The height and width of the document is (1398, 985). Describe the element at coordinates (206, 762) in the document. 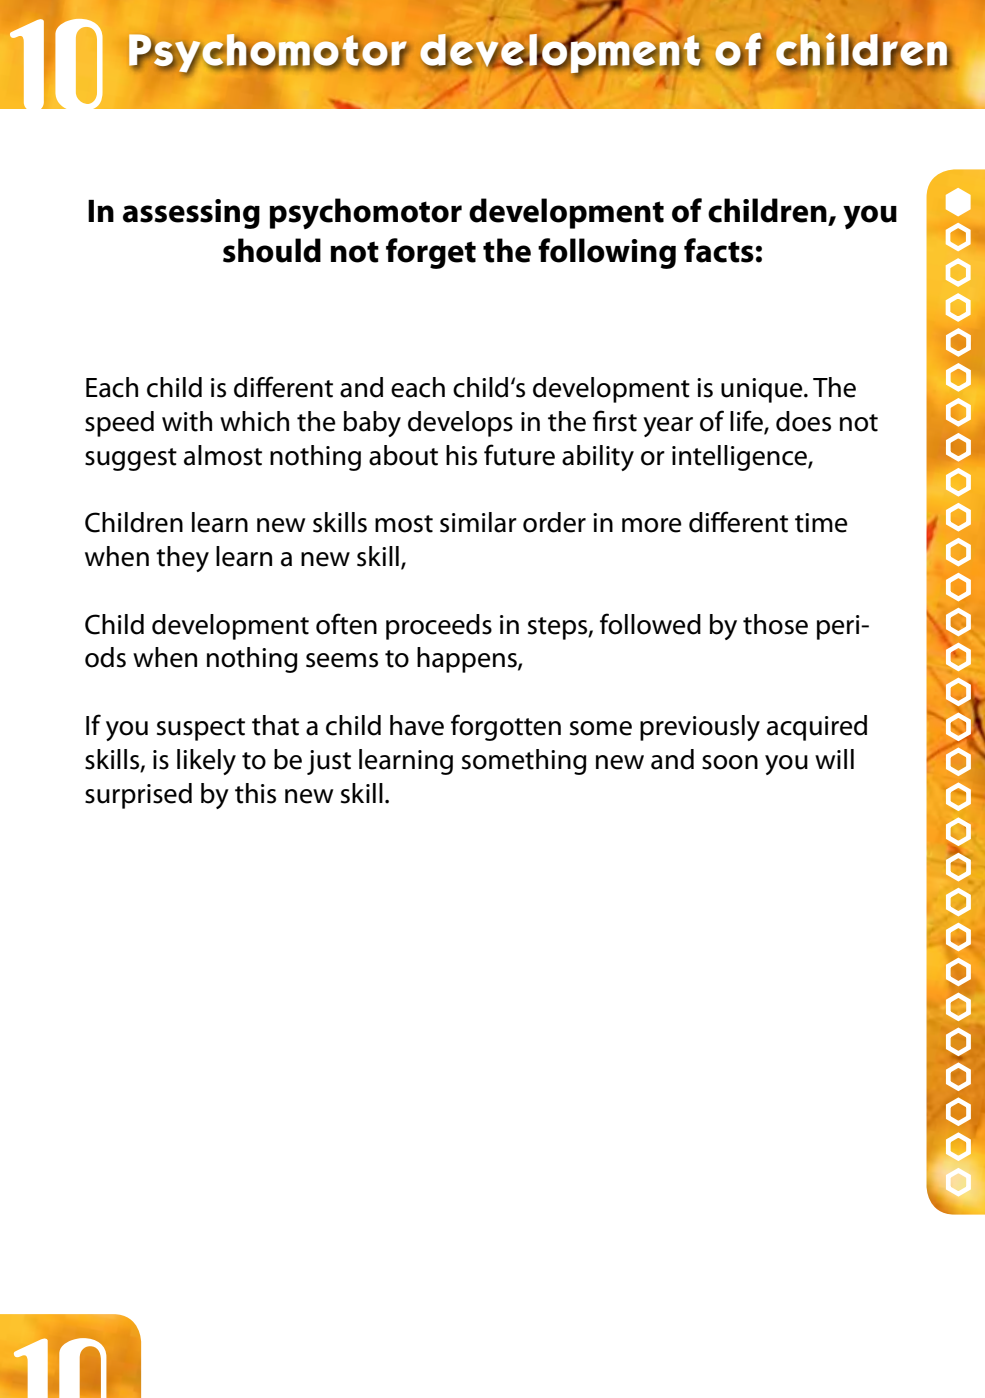

I see `likely` at that location.
